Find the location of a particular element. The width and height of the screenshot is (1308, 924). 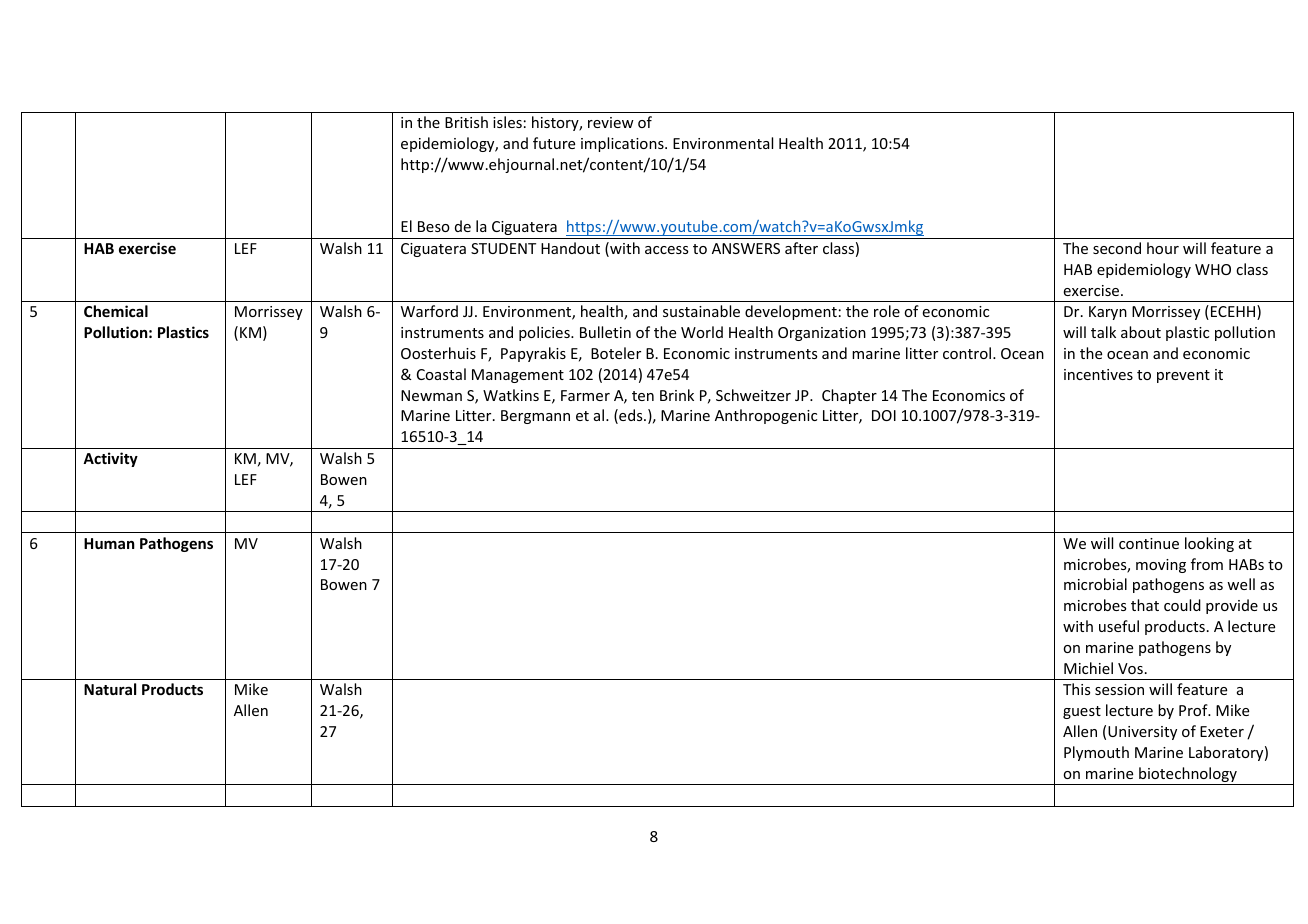

sustainable is located at coordinates (701, 311).
